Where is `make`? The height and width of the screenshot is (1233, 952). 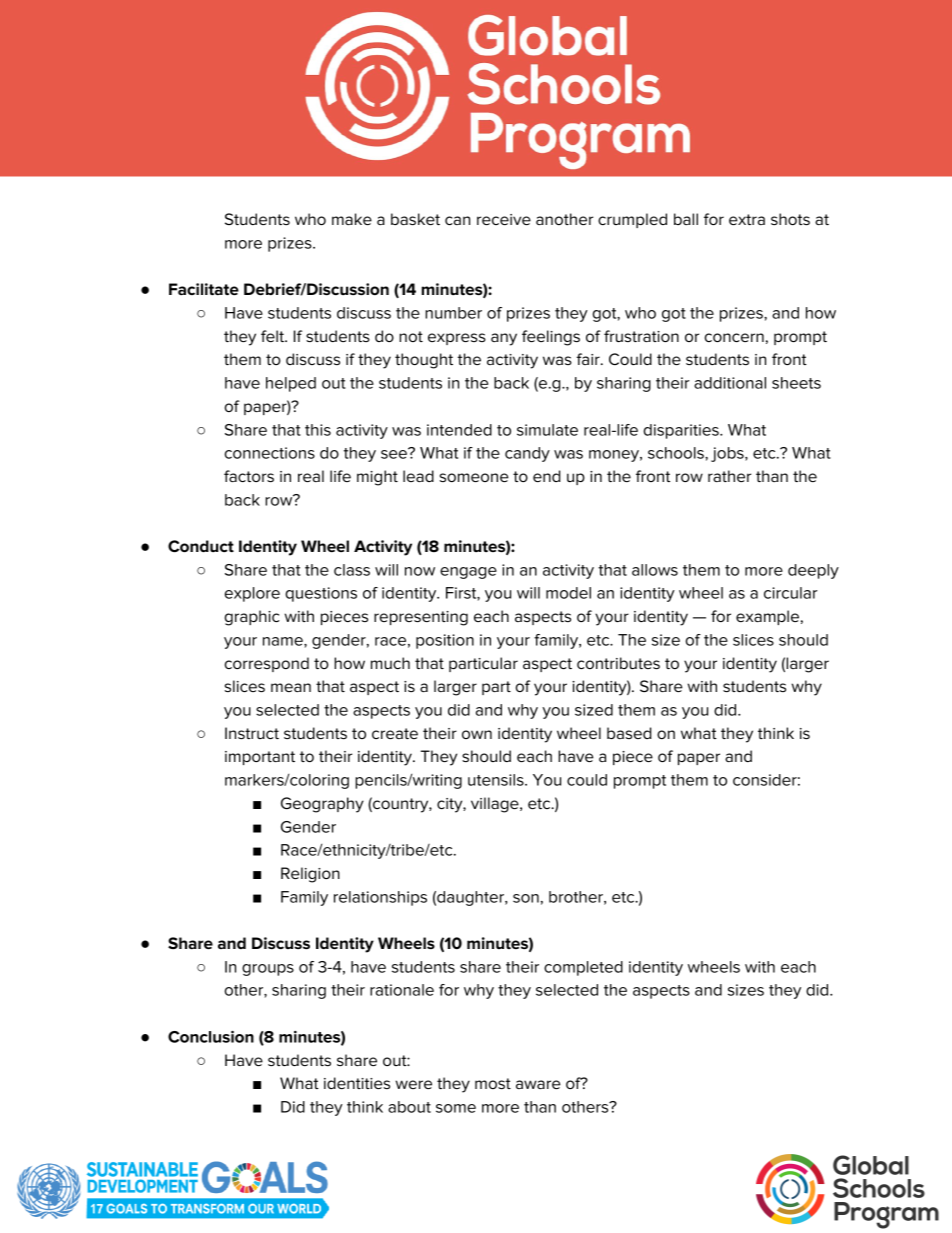 make is located at coordinates (352, 219).
